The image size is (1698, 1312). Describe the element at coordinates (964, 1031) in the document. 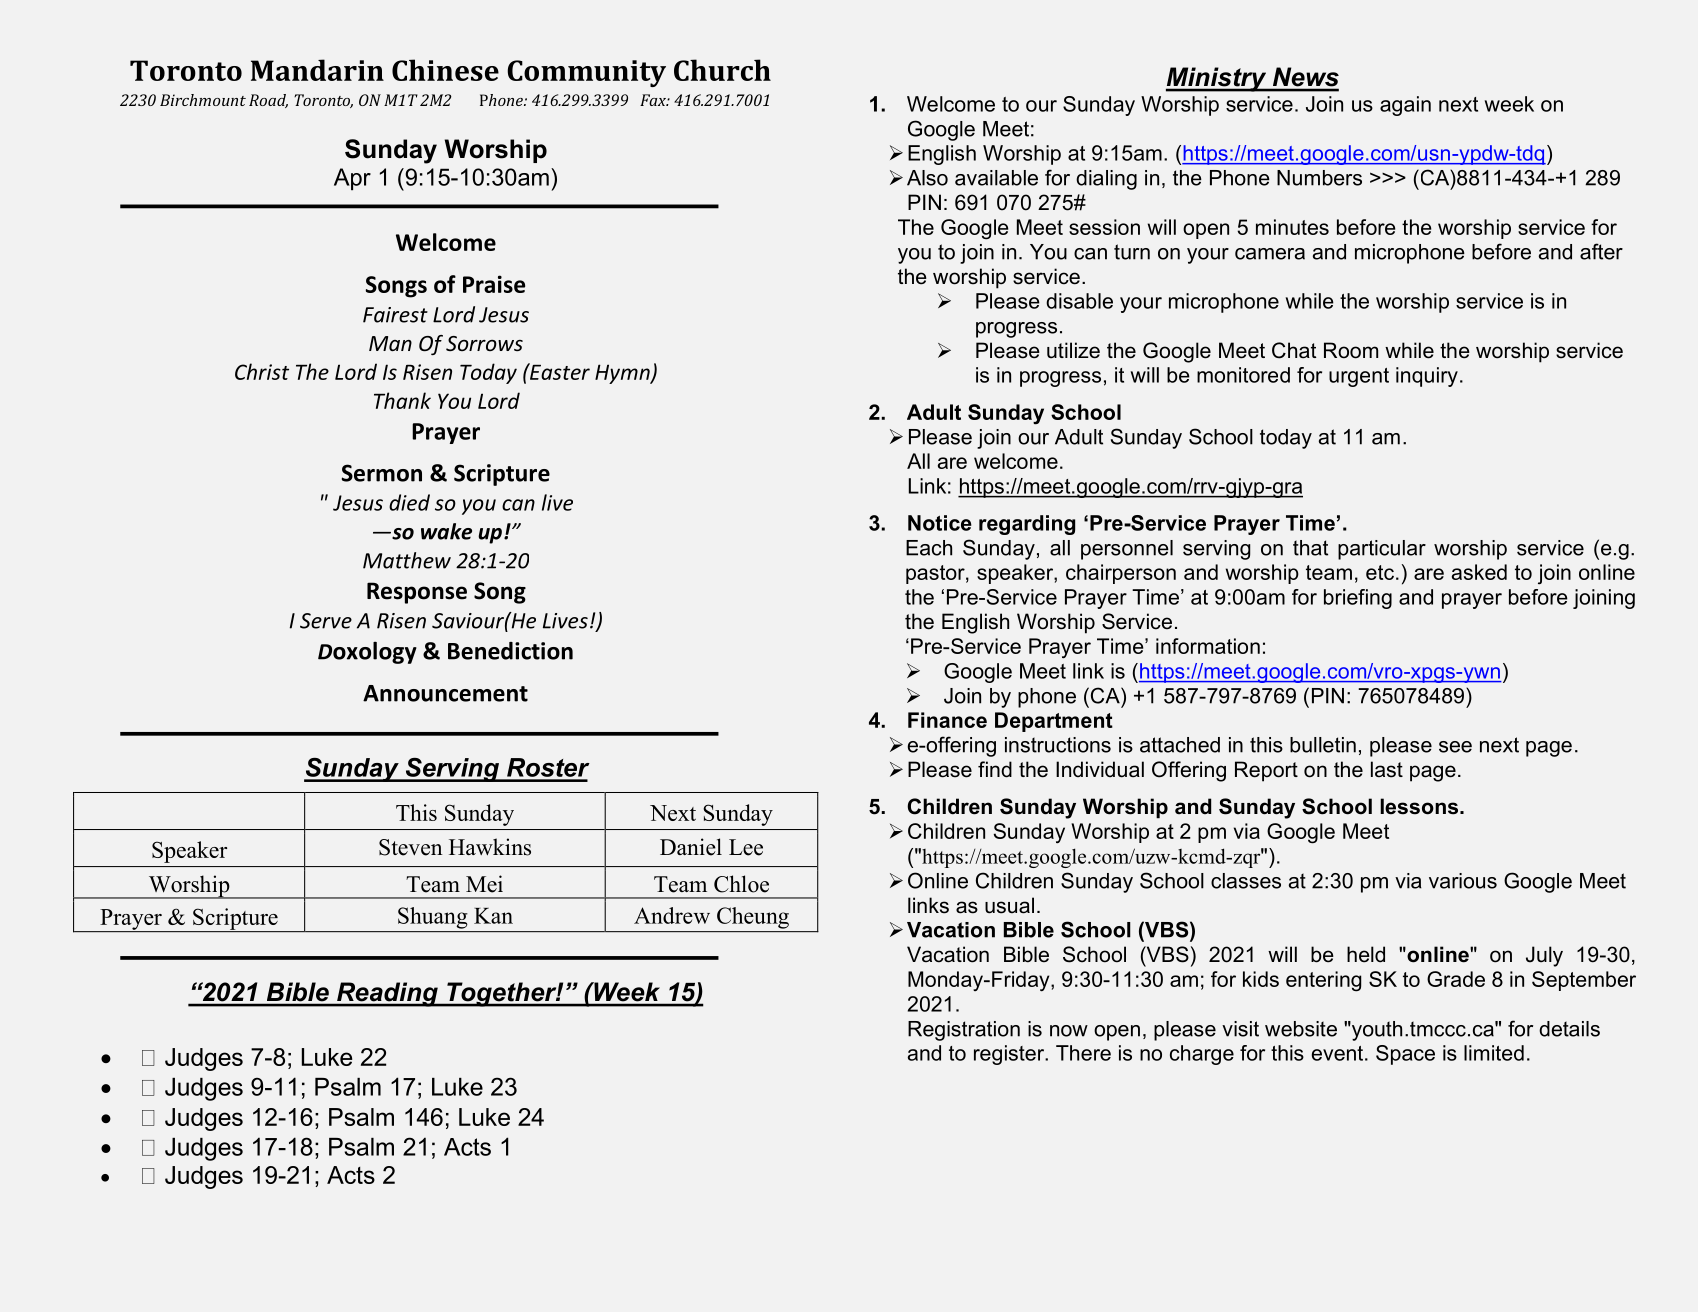

I see `Registration` at that location.
